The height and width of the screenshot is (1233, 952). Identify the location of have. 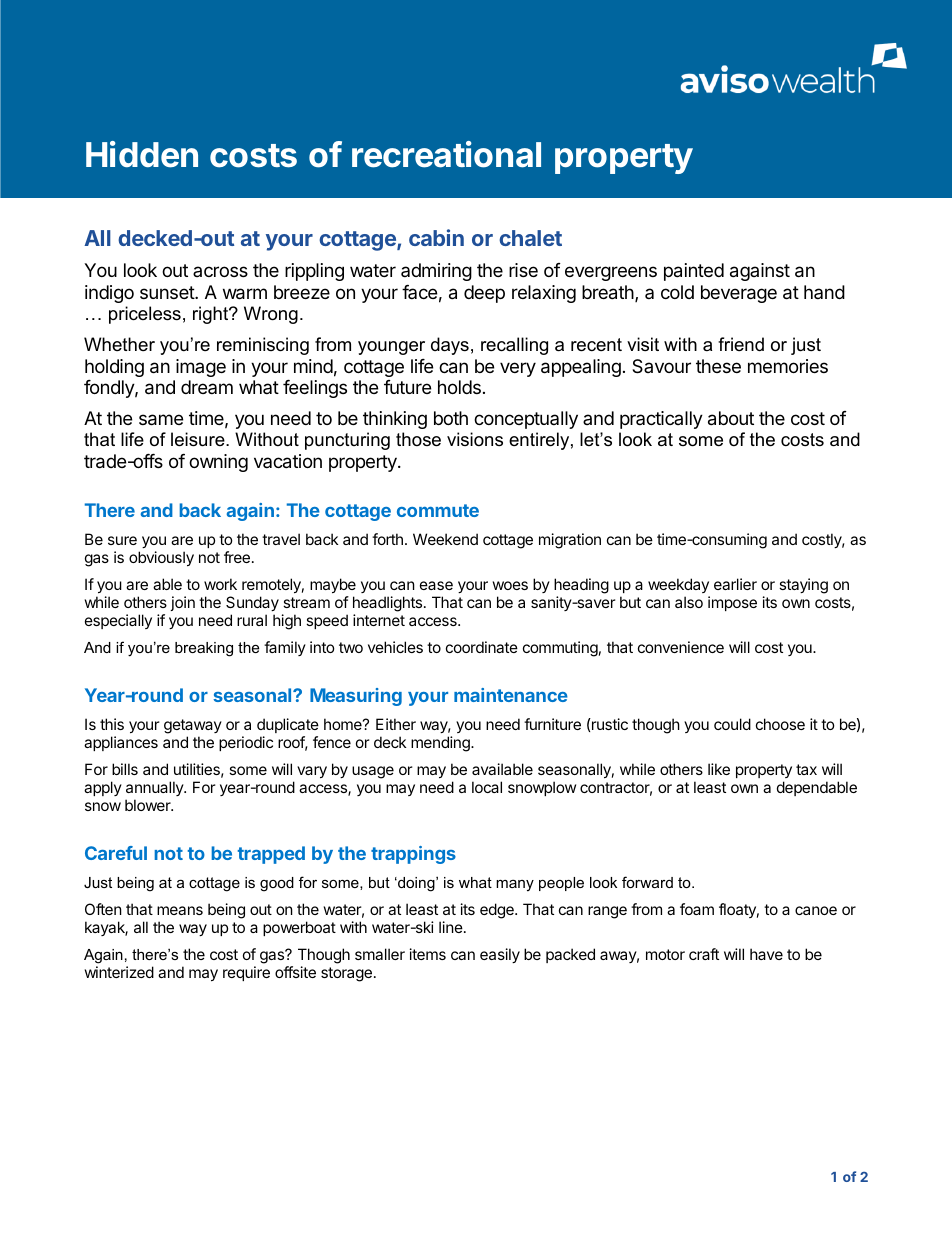
(766, 954).
